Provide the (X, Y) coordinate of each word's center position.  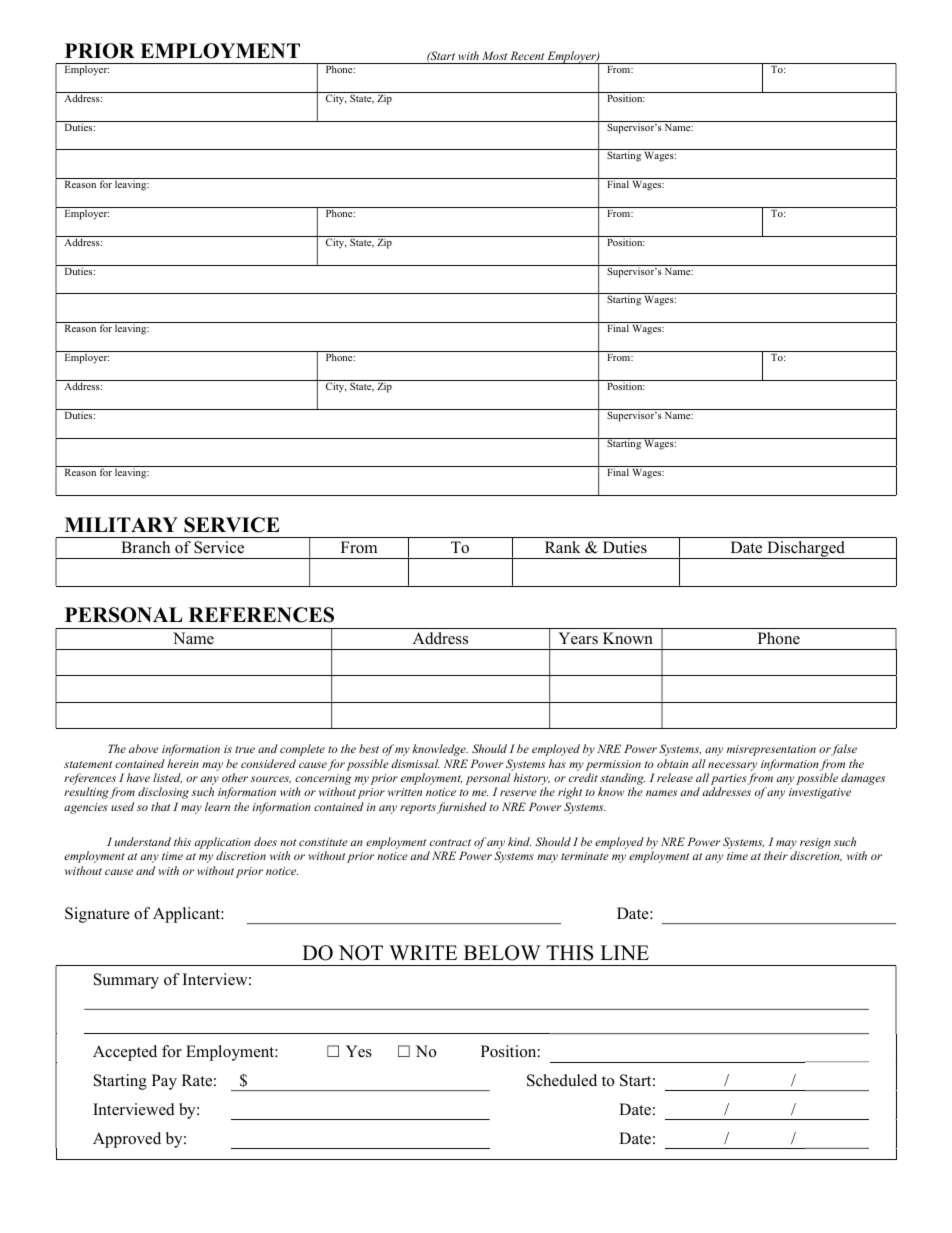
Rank (563, 547)
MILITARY (121, 524)
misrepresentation (771, 750)
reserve (518, 793)
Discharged (806, 550)
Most (494, 55)
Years (578, 638)
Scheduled (562, 1080)
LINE (624, 952)
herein (183, 763)
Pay (164, 1082)
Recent (527, 55)
